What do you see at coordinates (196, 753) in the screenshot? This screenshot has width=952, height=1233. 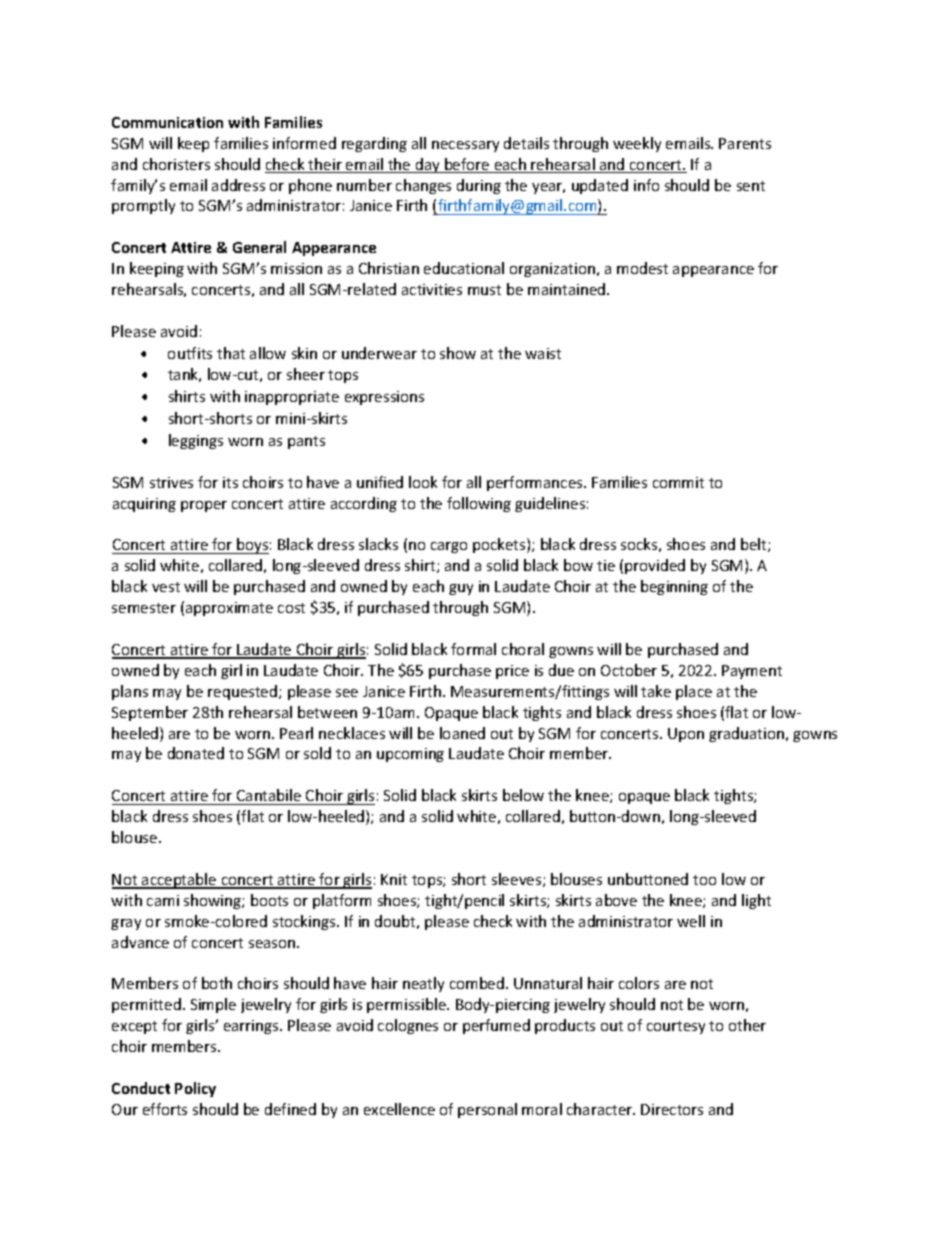 I see `donated` at bounding box center [196, 753].
